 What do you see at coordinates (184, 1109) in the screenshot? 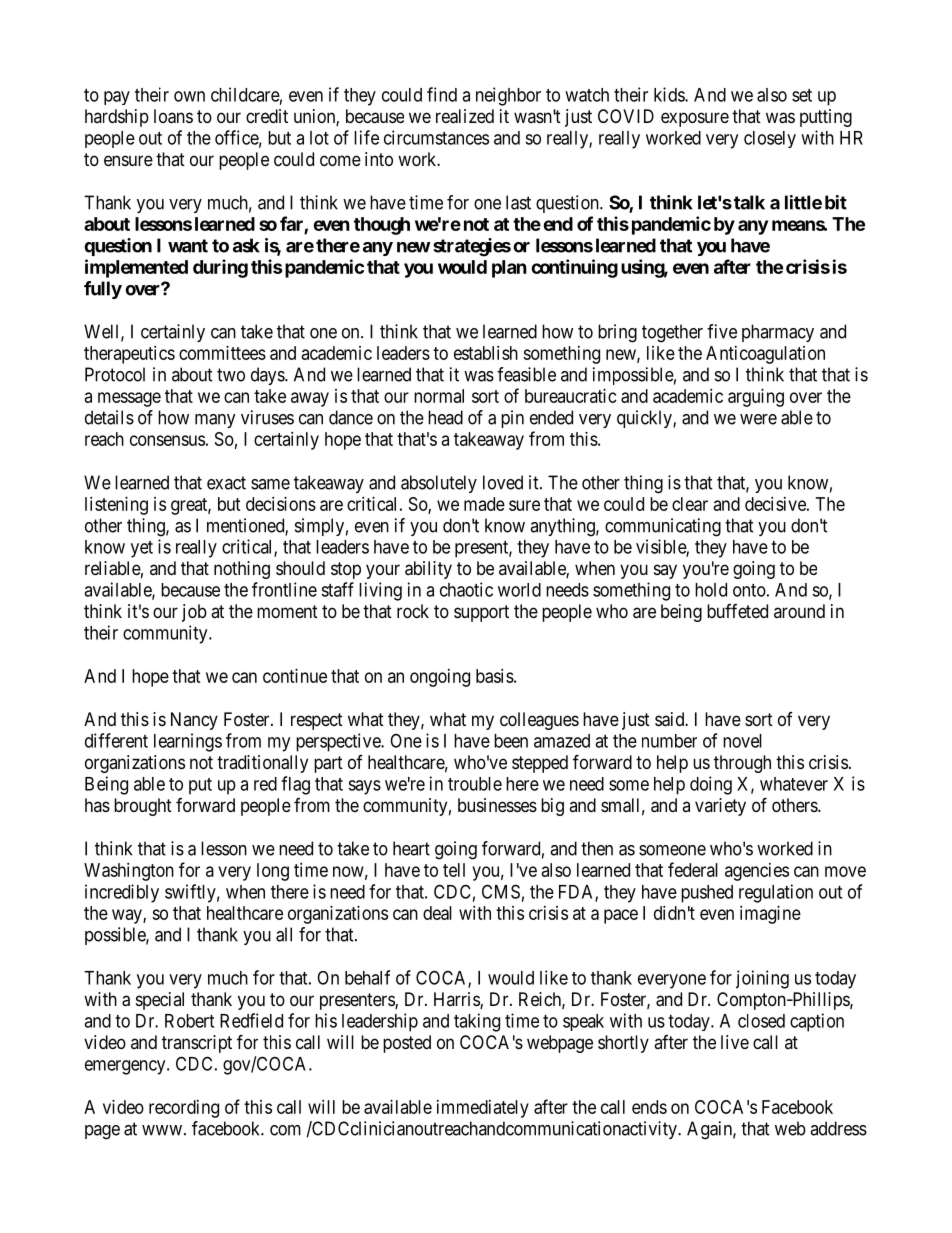
I see `recording` at bounding box center [184, 1109].
